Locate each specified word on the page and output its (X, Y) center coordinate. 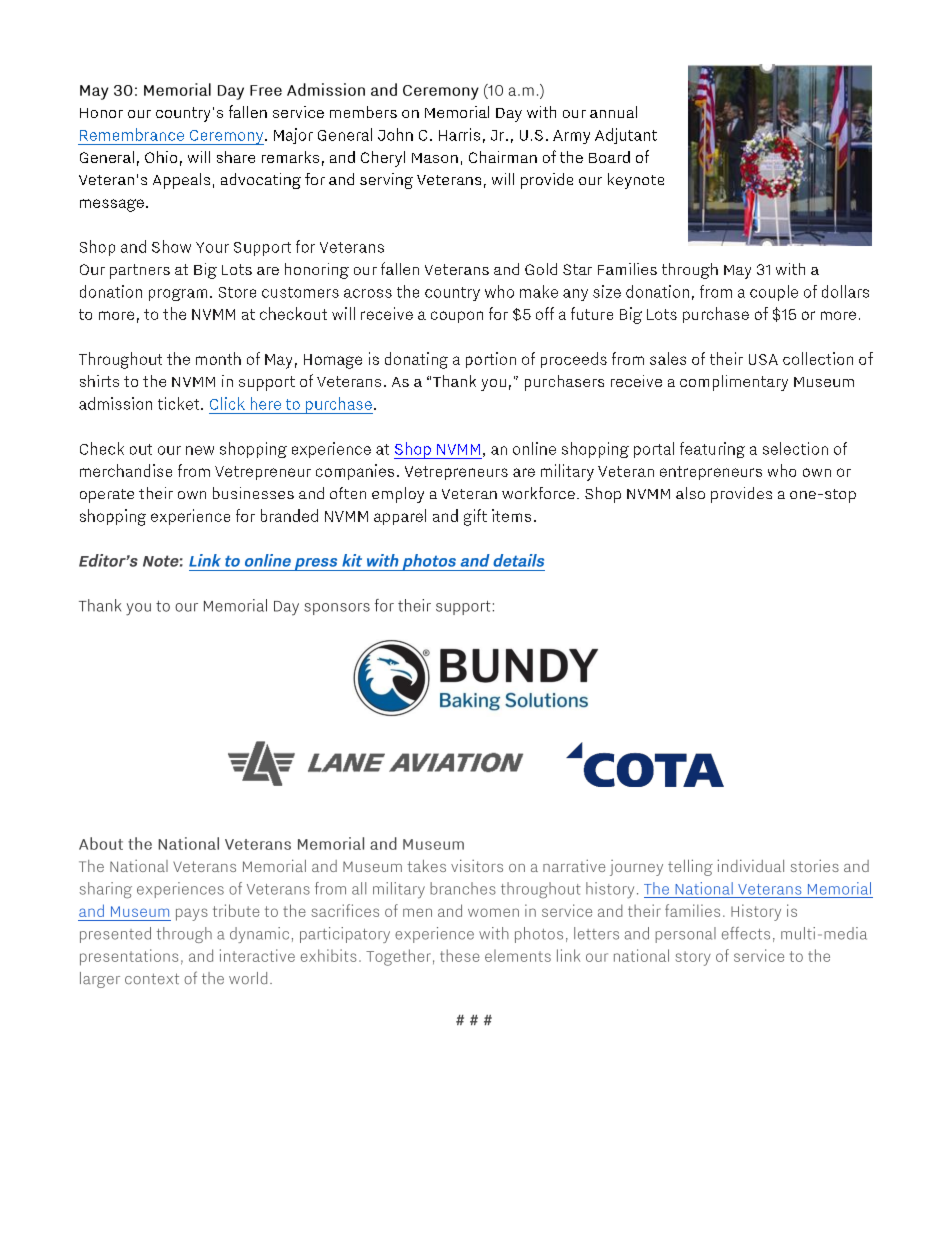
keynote (636, 181)
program (178, 295)
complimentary (734, 383)
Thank (454, 381)
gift (475, 517)
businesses (253, 493)
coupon (457, 317)
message (112, 205)
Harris (459, 134)
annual (613, 112)
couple (774, 293)
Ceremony (226, 137)
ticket (180, 403)
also (690, 493)
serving (386, 181)
